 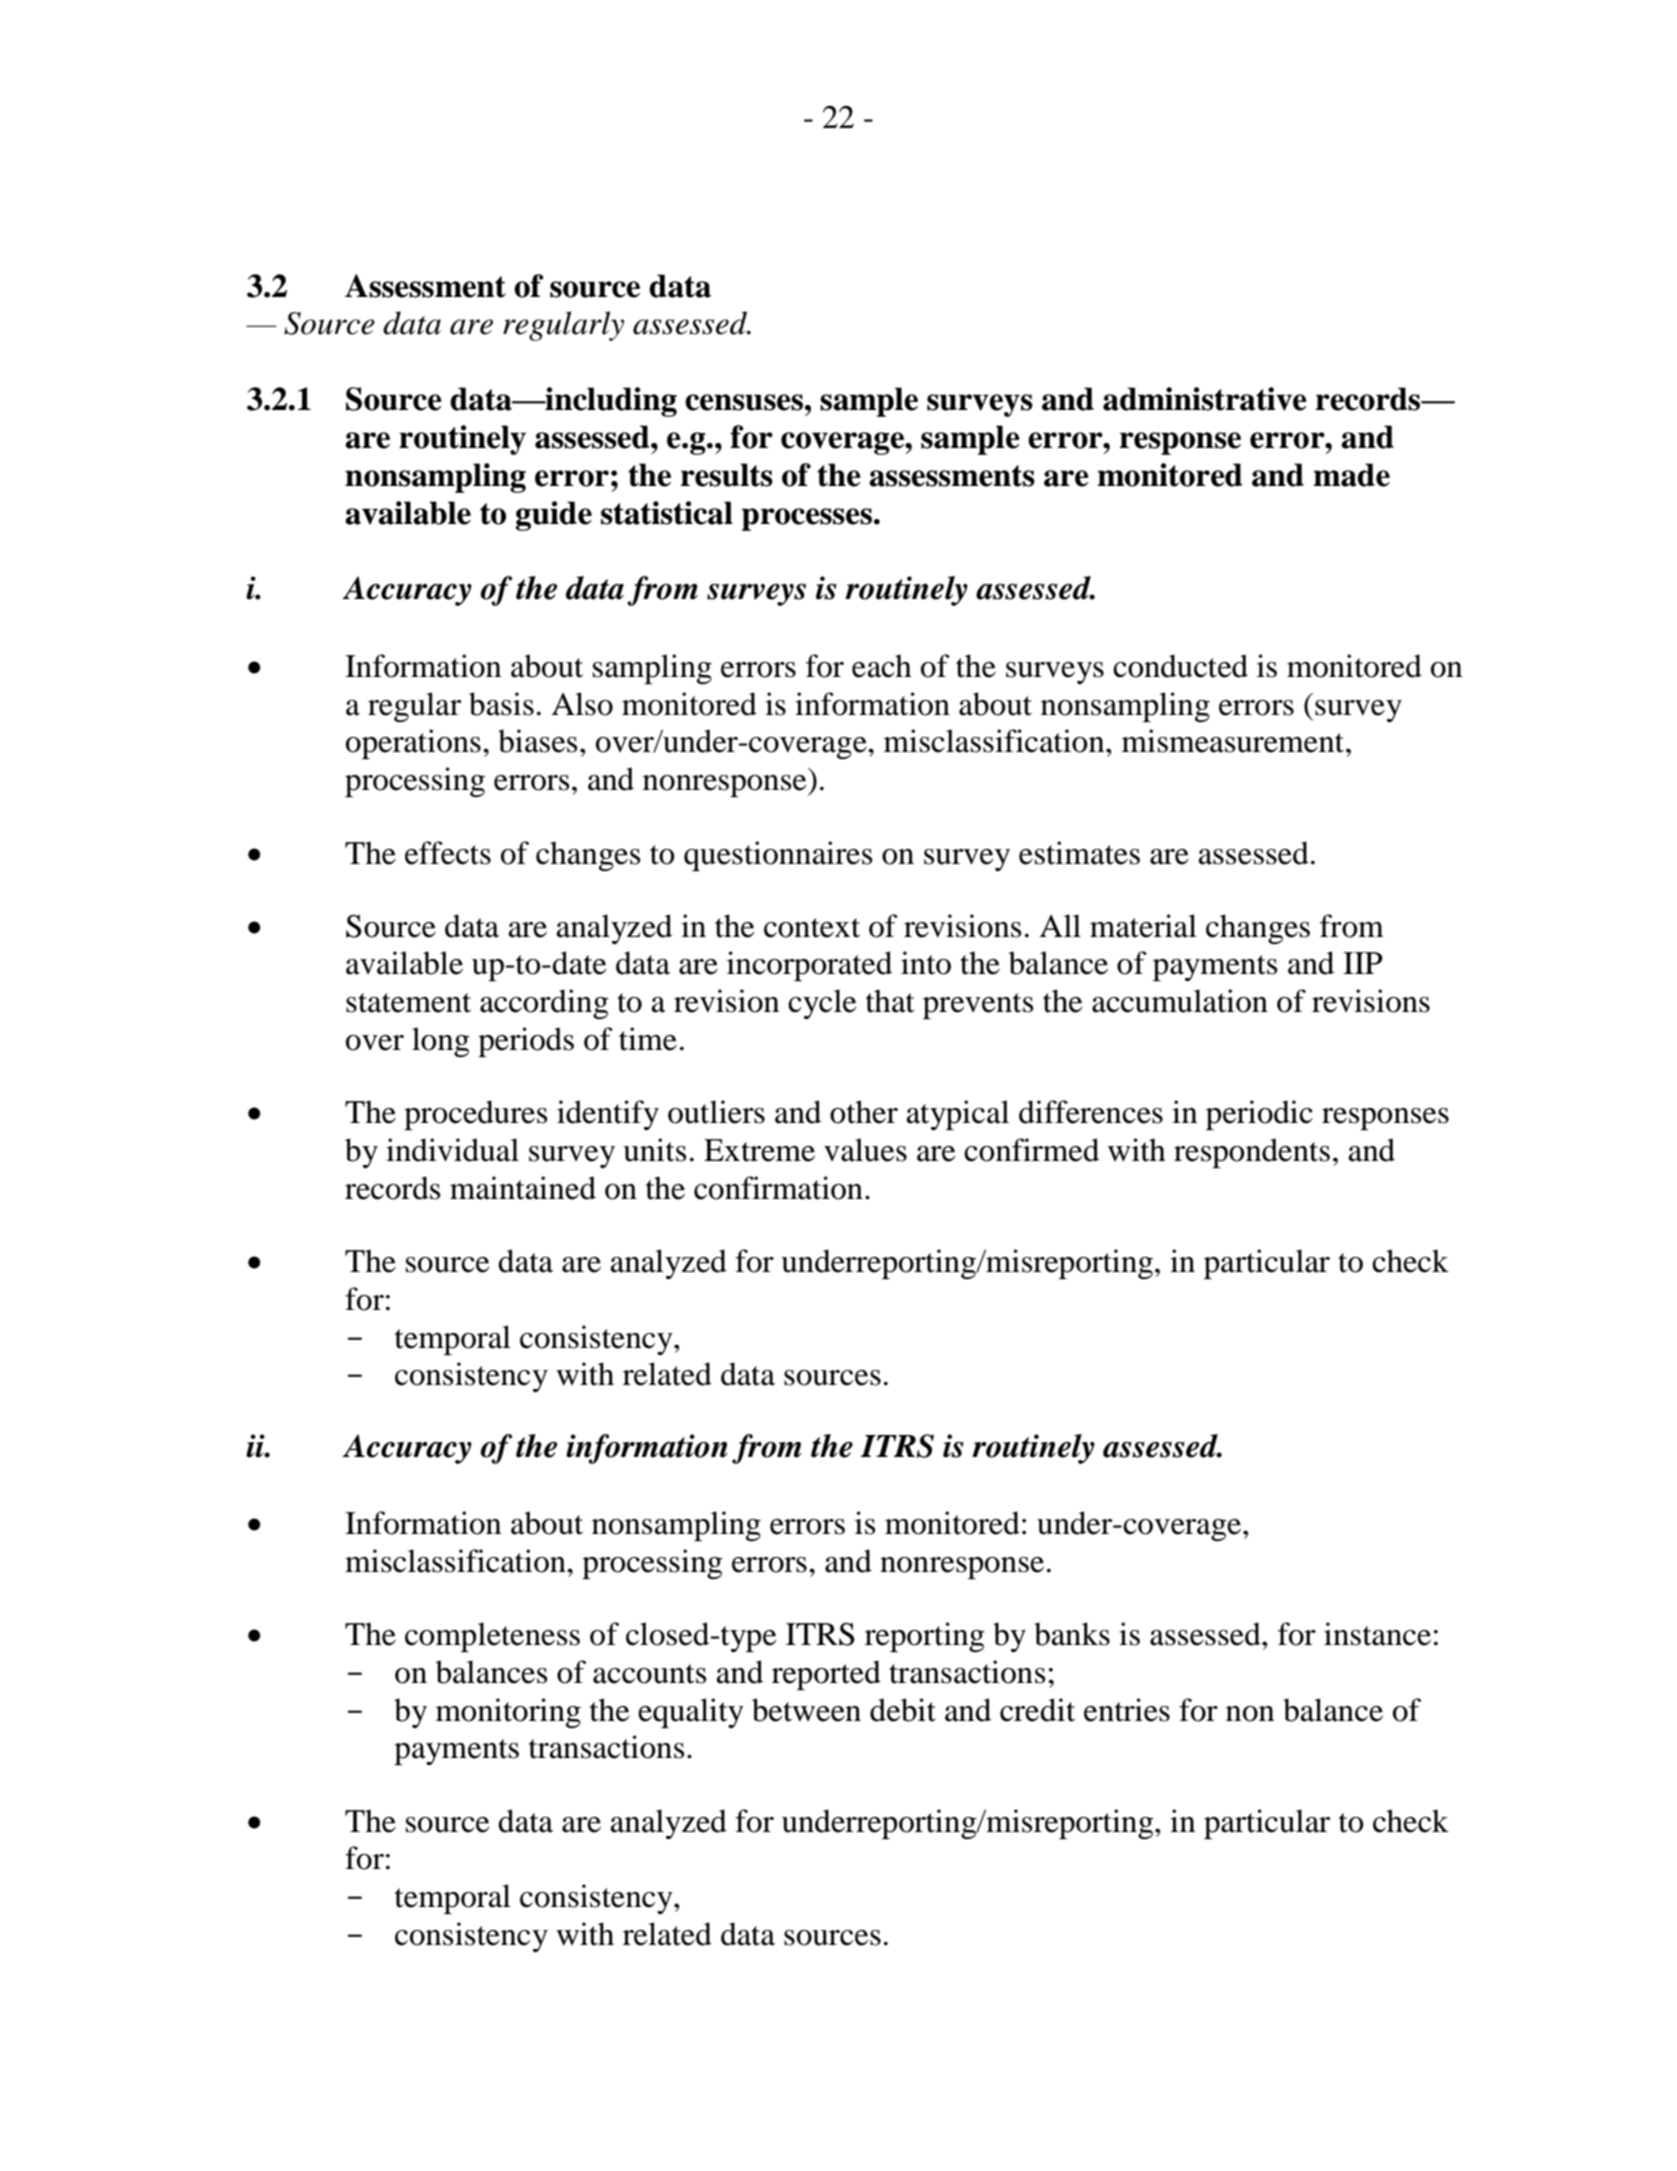 I want to click on processes, so click(x=807, y=519).
